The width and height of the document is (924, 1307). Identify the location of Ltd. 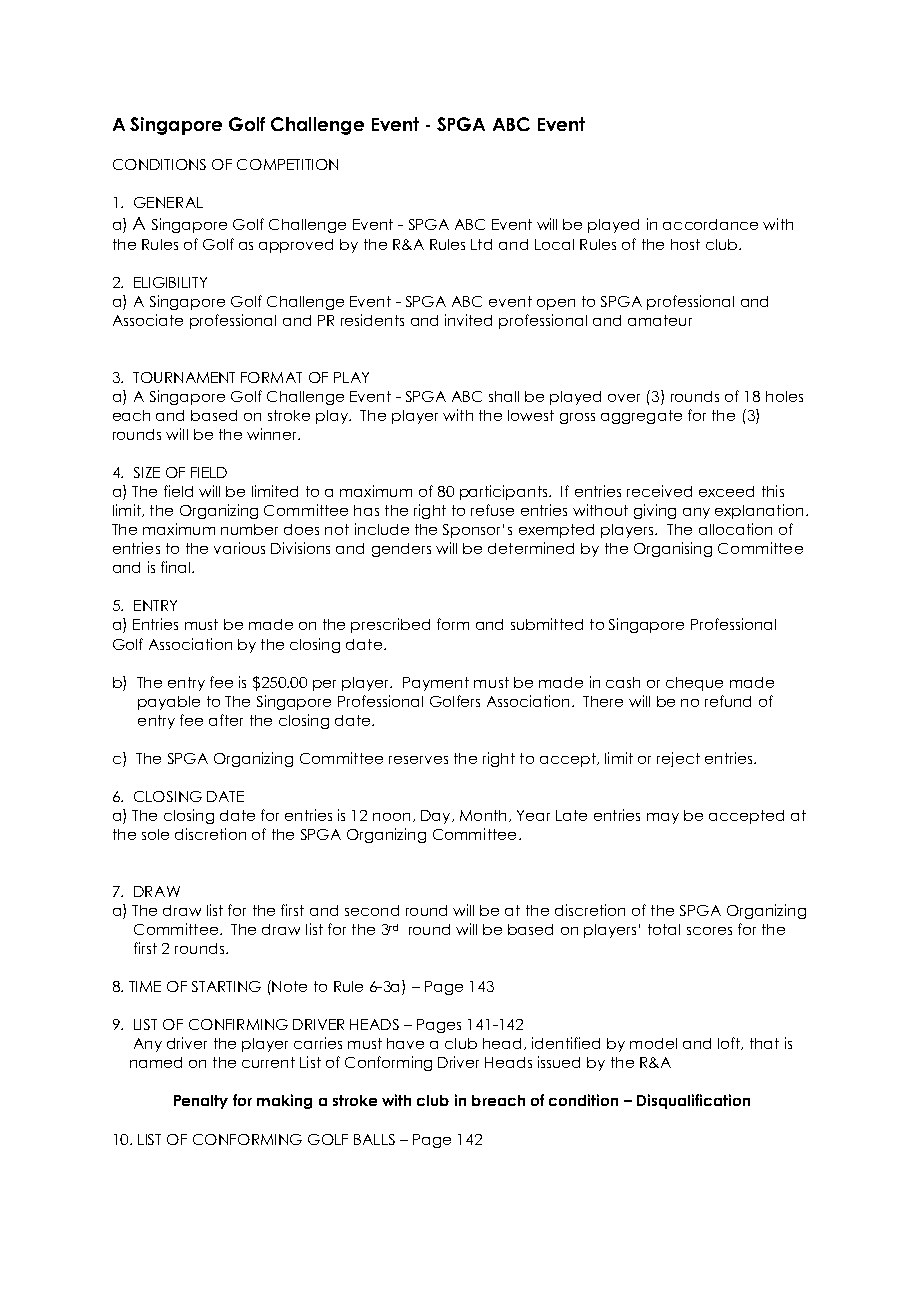
(481, 244).
